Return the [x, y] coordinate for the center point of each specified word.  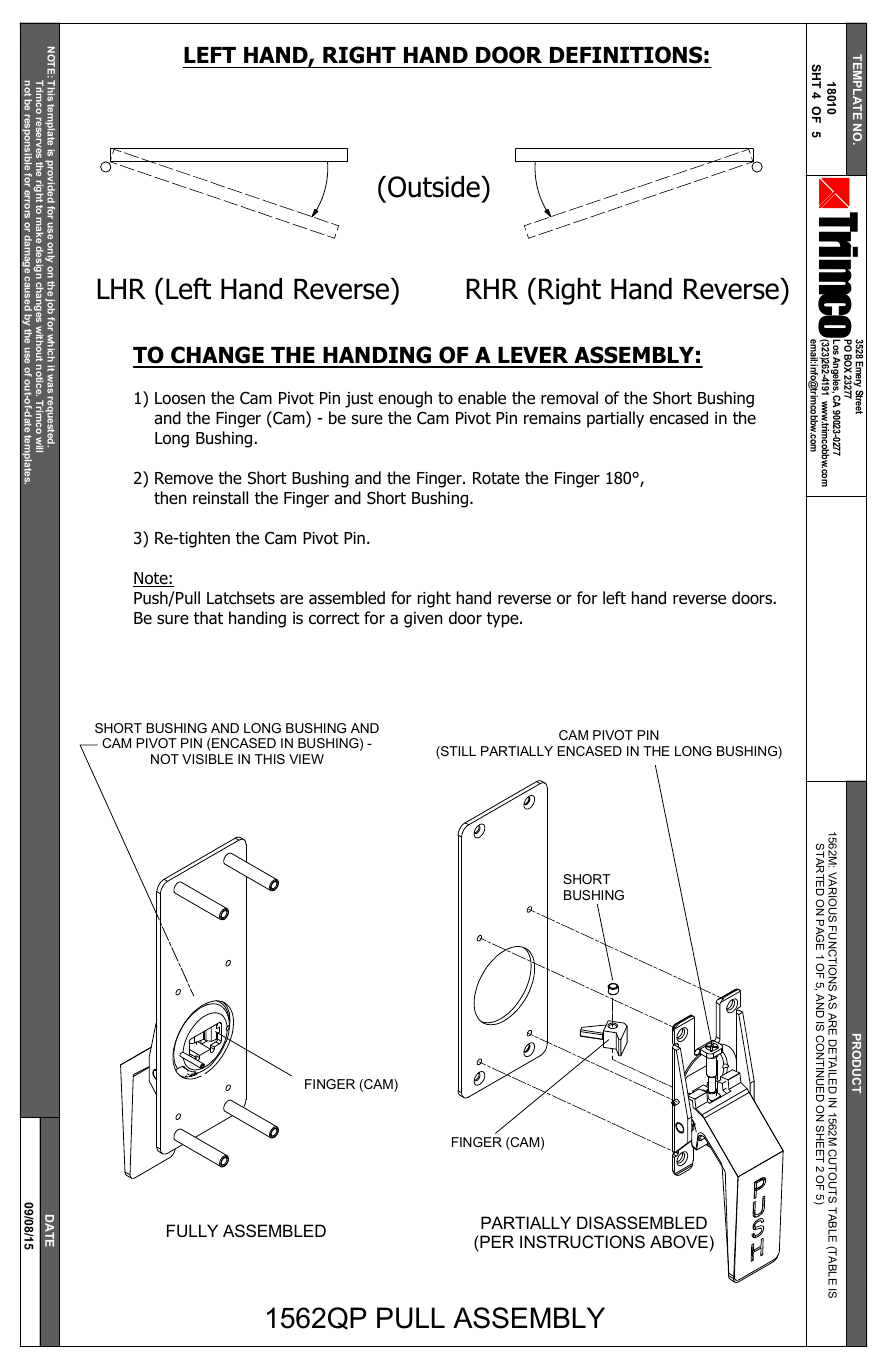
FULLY [192, 1230]
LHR [121, 288]
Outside [435, 187]
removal [569, 398]
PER [496, 1241]
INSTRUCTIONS [582, 1241]
